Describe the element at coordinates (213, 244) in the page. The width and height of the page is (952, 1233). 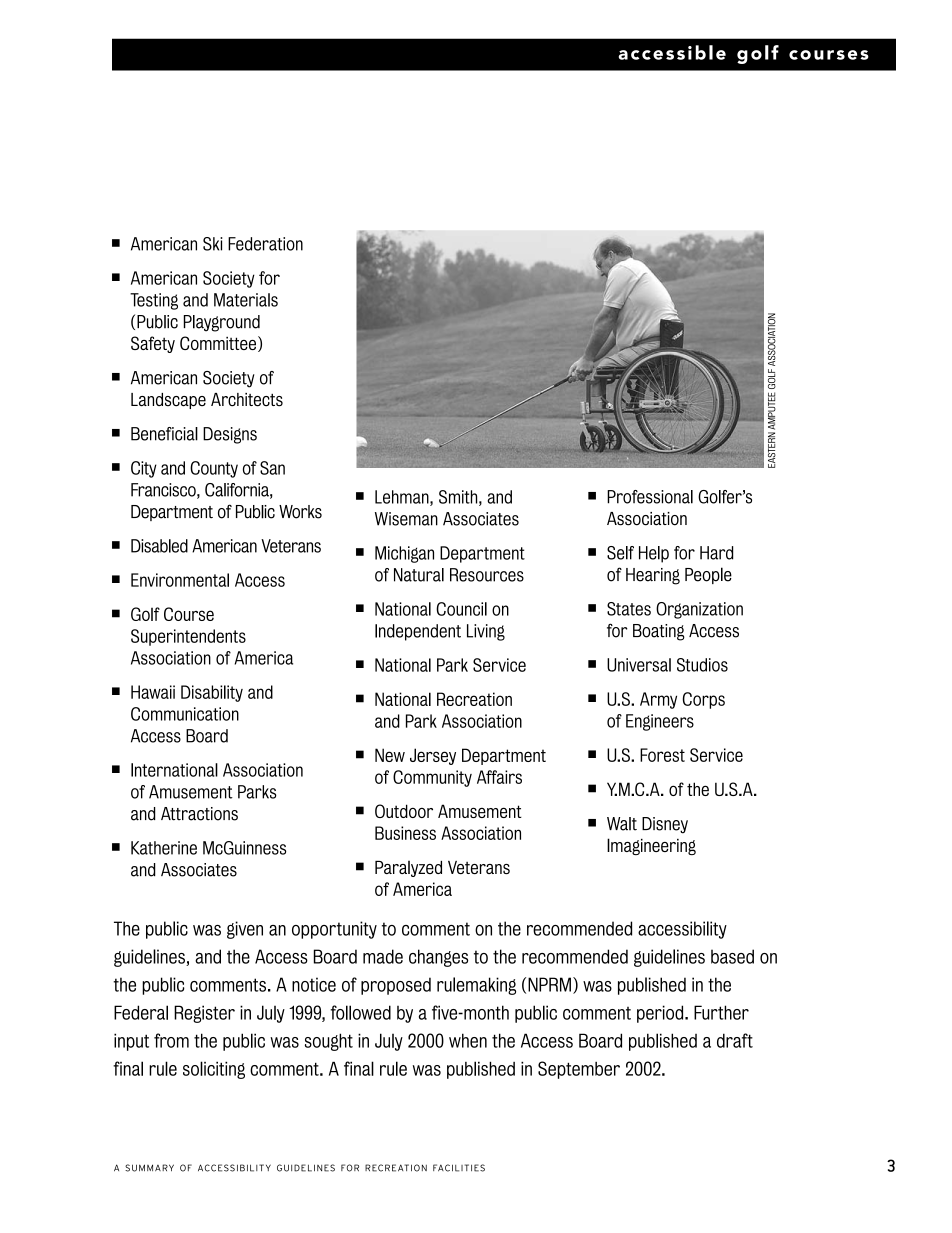
I see `Ski` at that location.
